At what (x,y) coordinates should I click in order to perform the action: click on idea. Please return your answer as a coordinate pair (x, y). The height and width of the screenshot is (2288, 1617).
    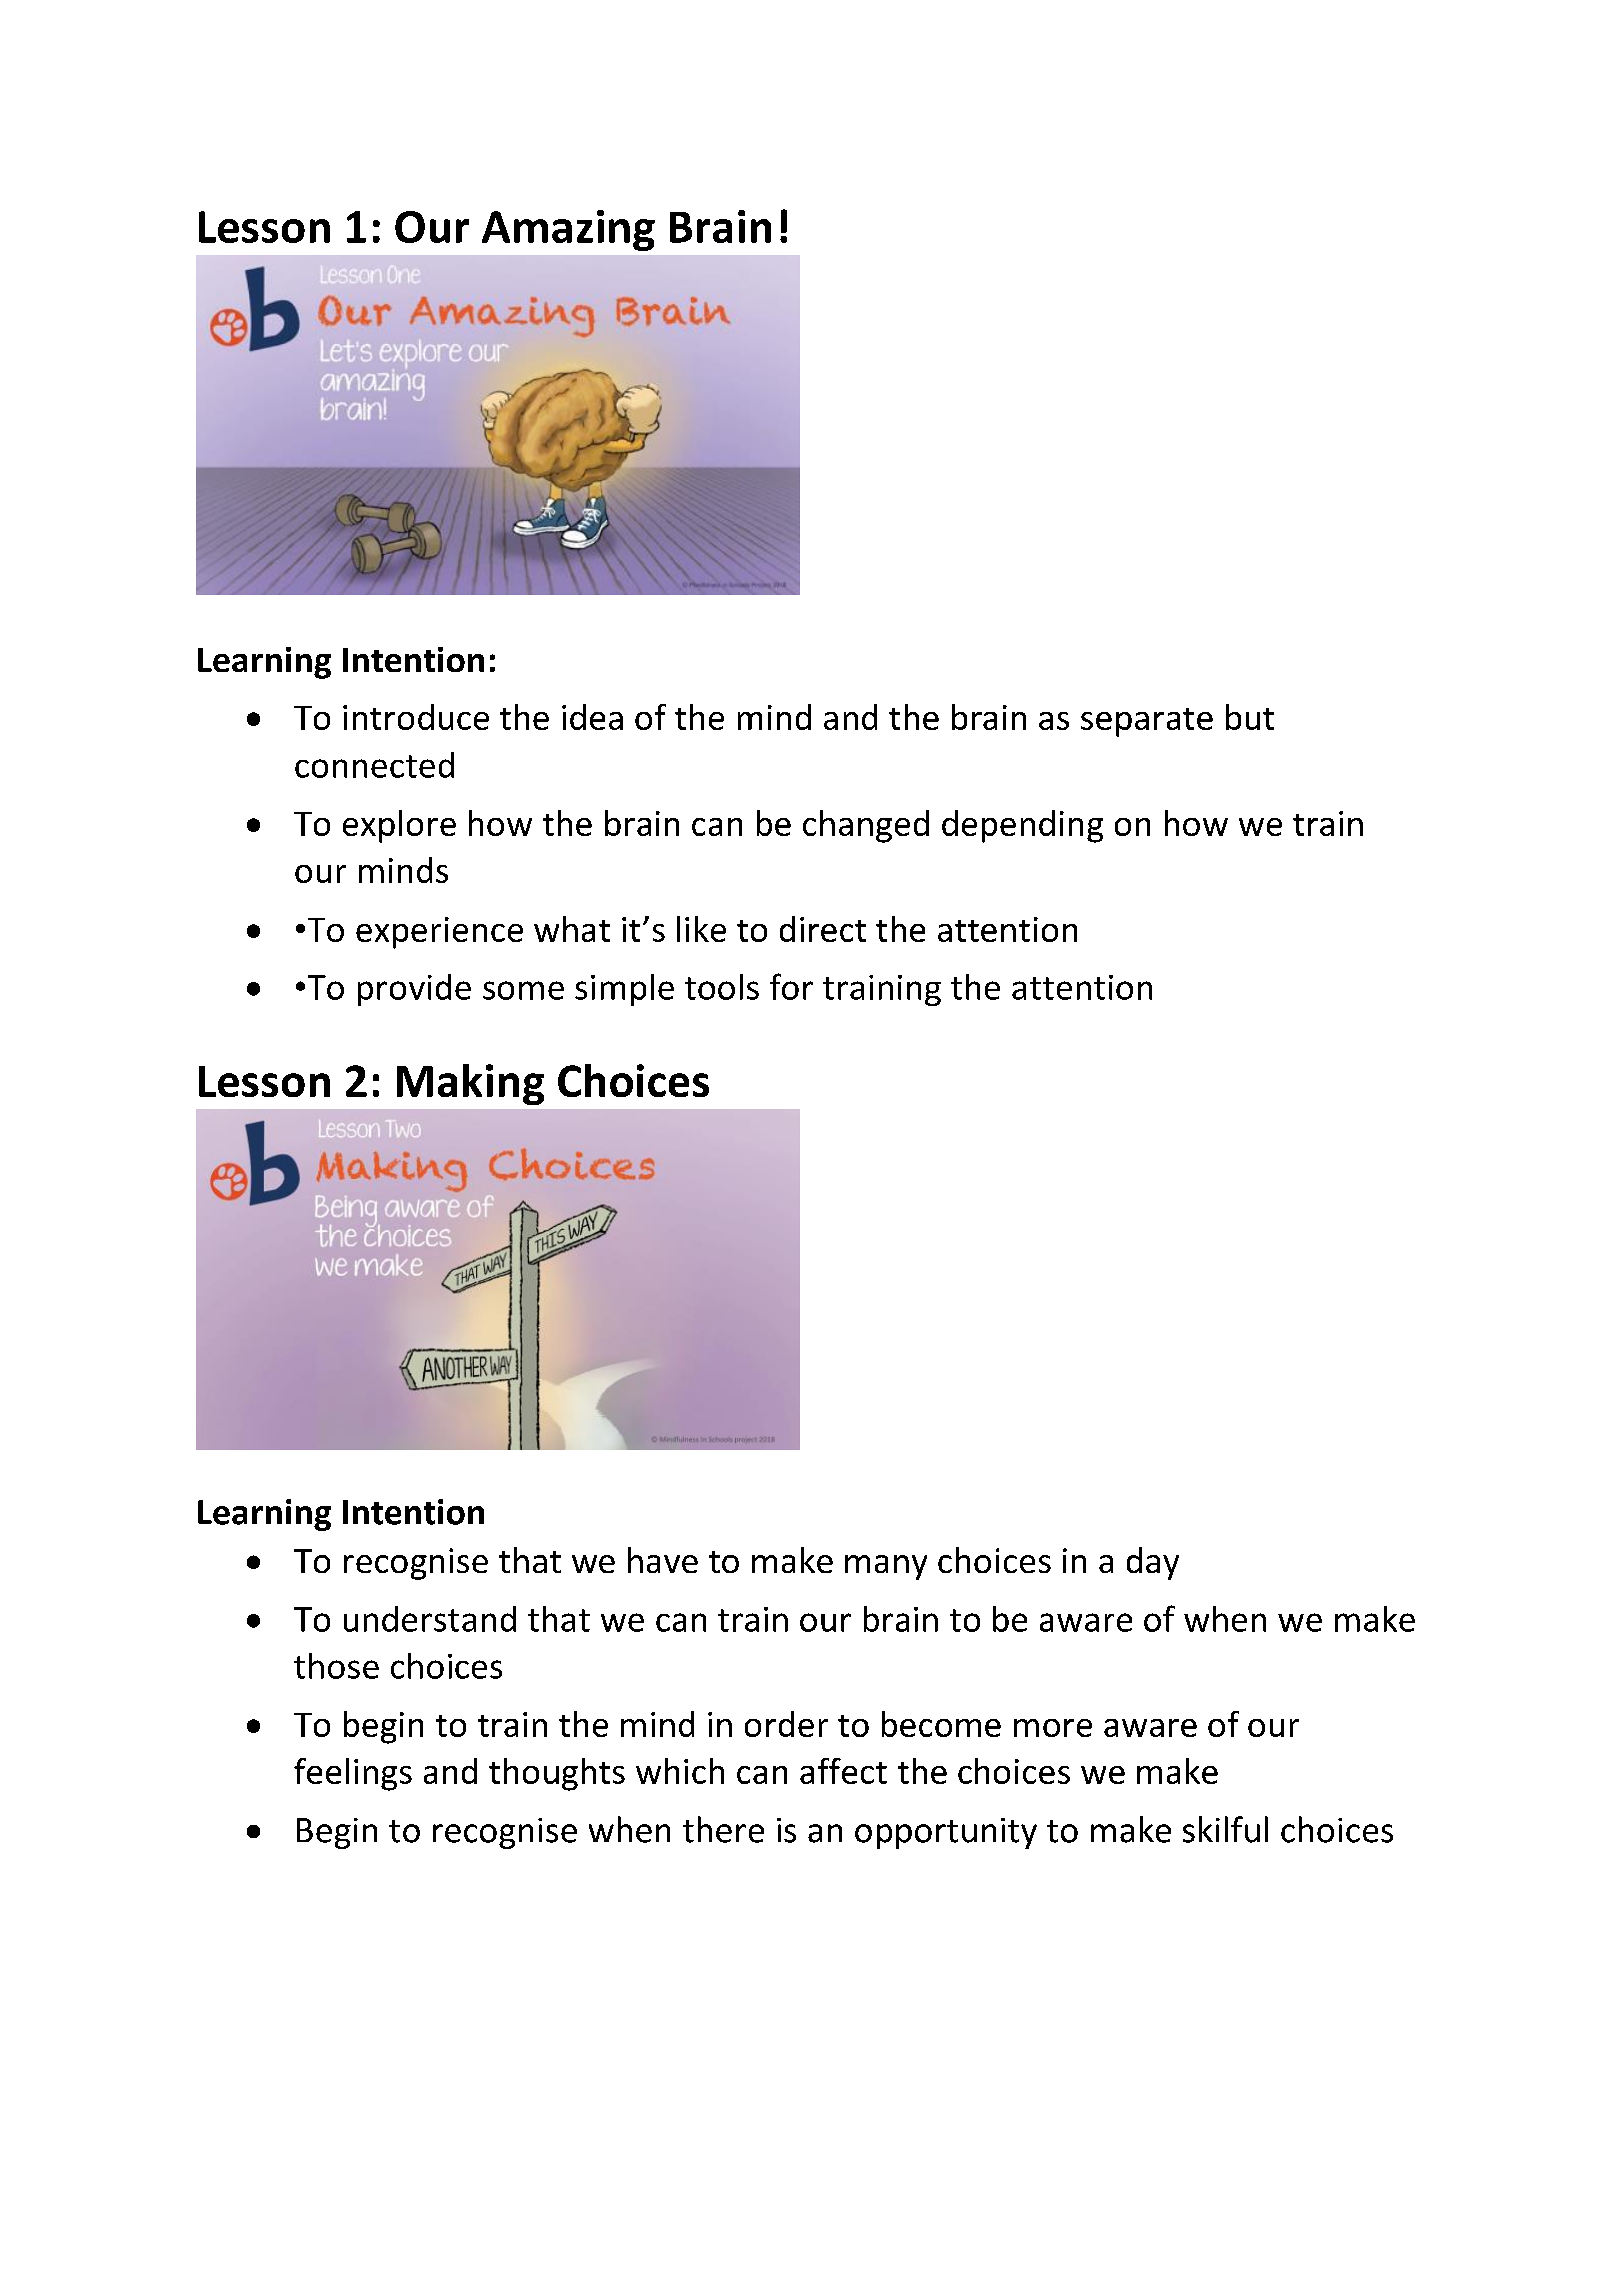
    Looking at the image, I should click on (592, 717).
